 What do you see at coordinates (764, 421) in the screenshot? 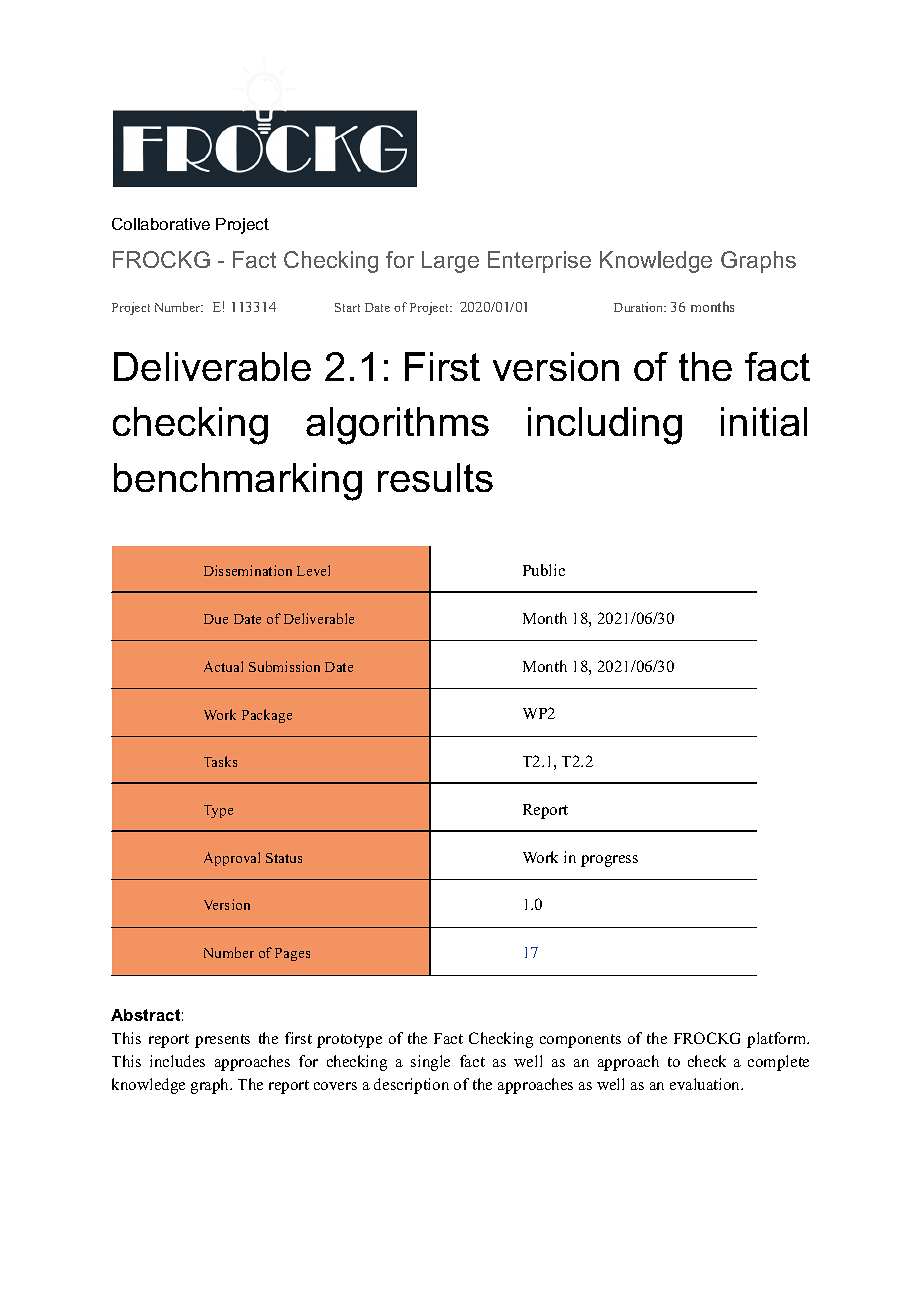
I see `initial` at bounding box center [764, 421].
